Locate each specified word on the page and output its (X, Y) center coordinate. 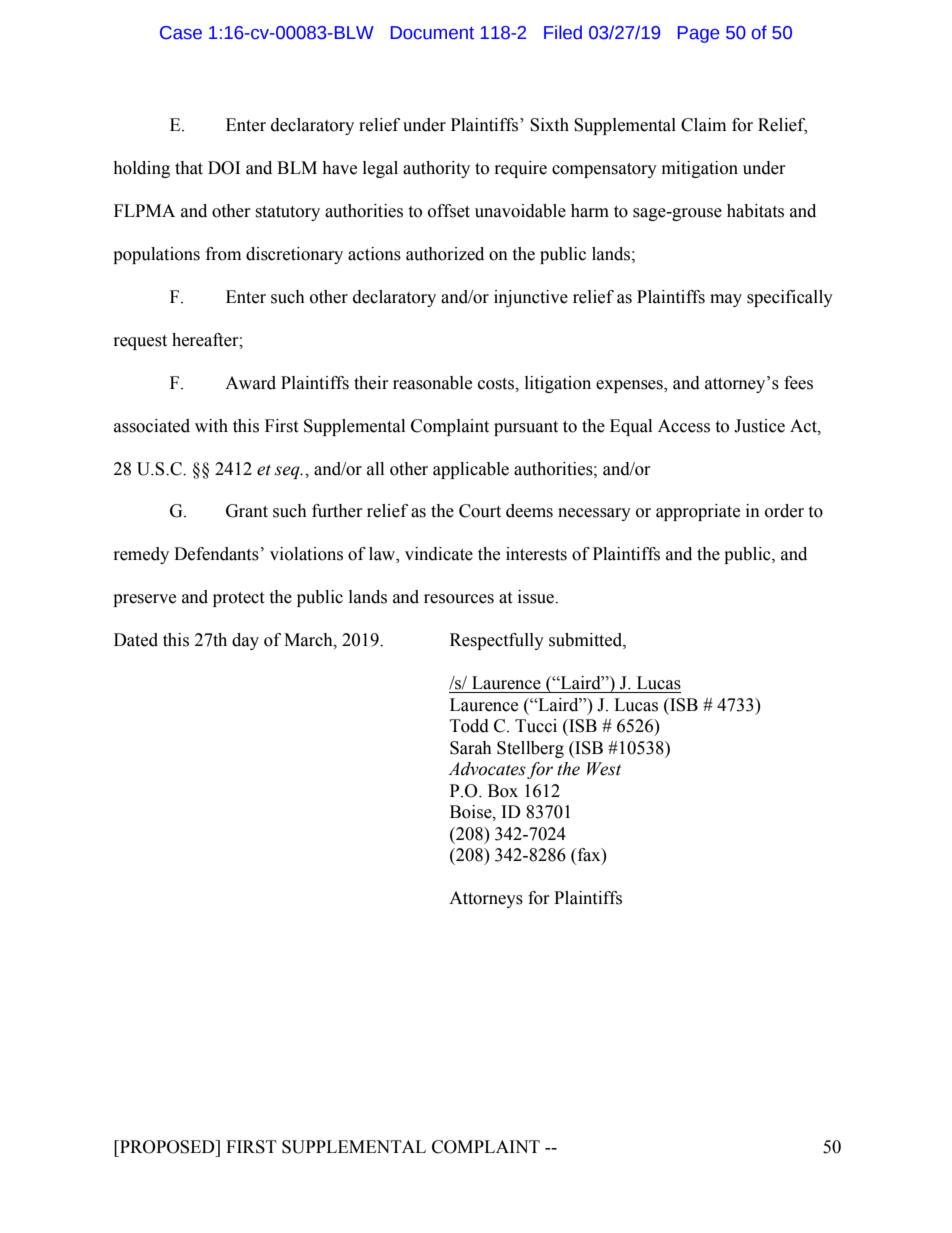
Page (698, 34)
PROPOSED (167, 1147)
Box (503, 791)
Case (181, 33)
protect (238, 599)
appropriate (698, 512)
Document (432, 33)
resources (459, 599)
